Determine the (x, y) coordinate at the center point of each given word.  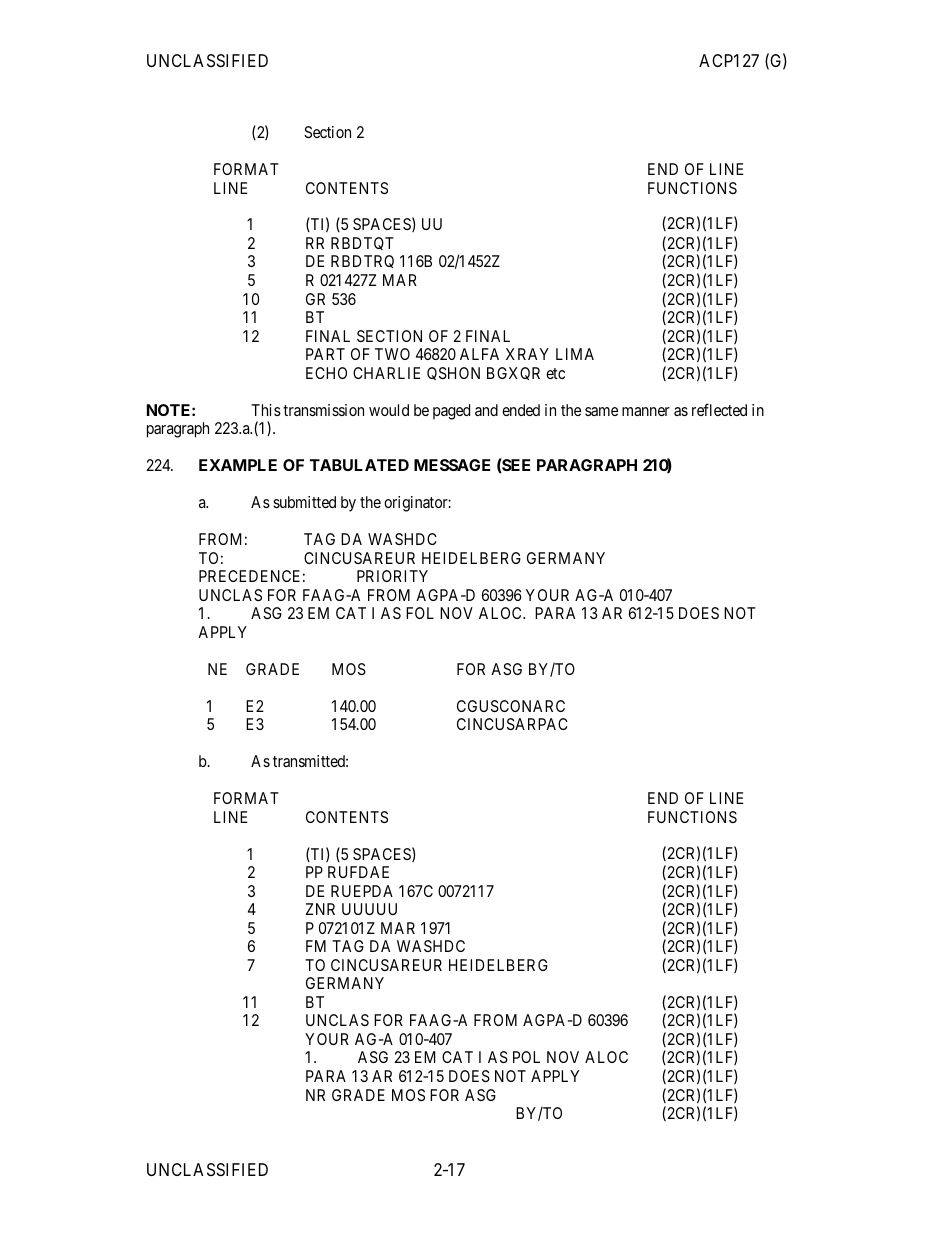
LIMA (575, 354)
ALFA (479, 354)
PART (325, 354)
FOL (420, 613)
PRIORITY (392, 576)
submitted (304, 502)
